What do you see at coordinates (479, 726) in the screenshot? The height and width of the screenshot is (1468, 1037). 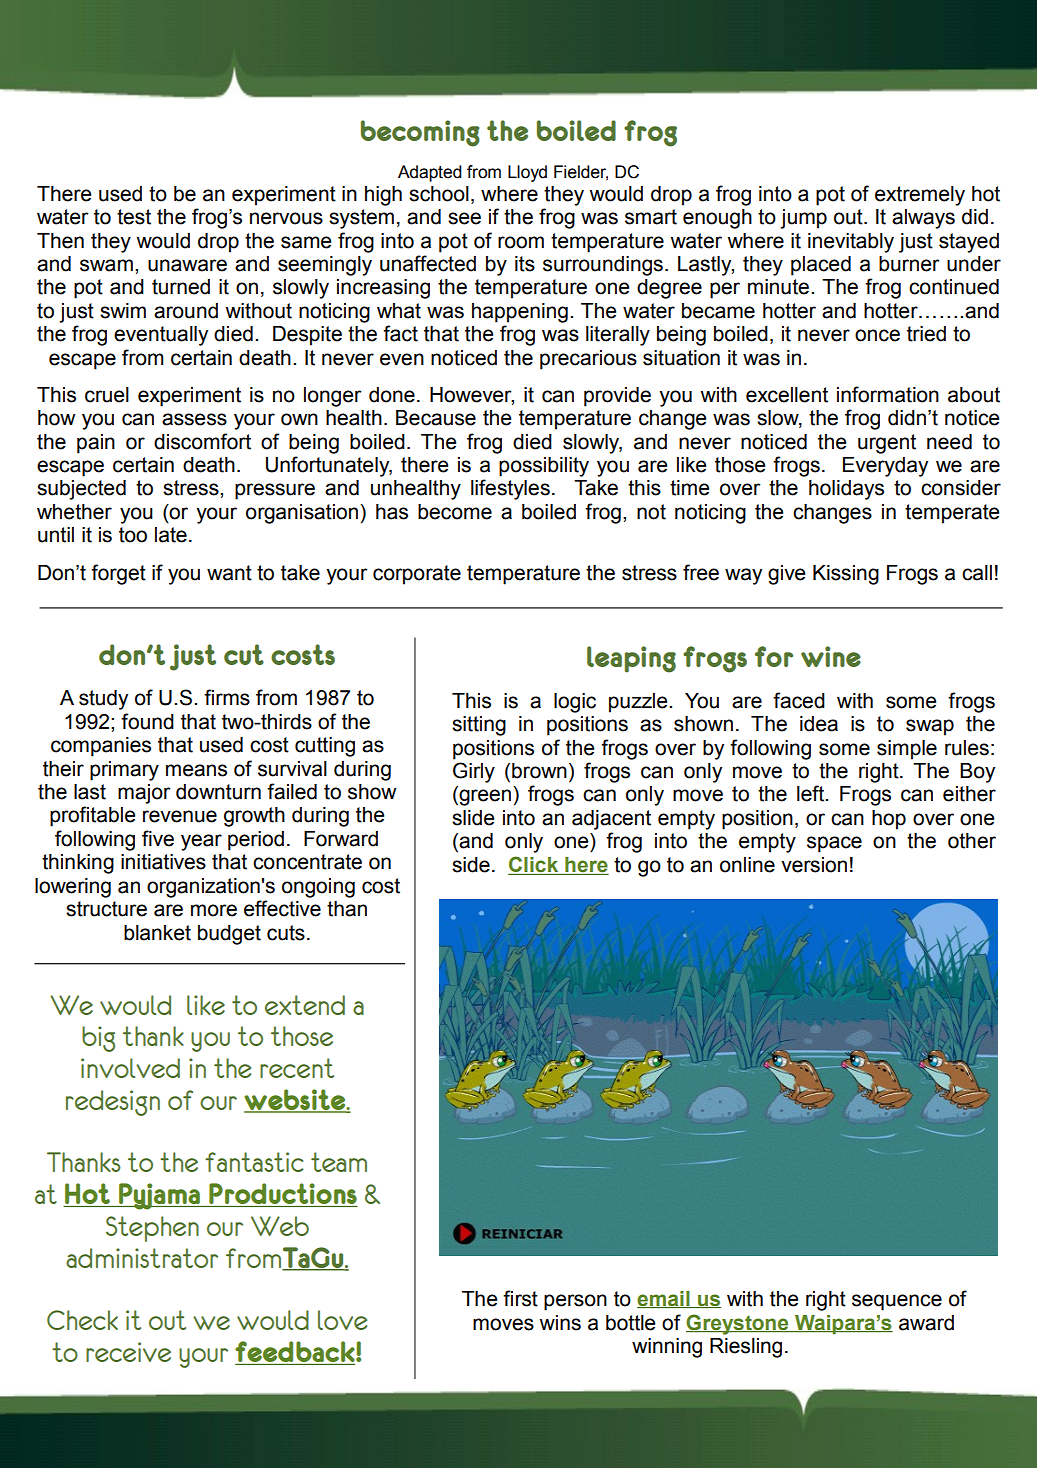 I see `sitting` at bounding box center [479, 726].
